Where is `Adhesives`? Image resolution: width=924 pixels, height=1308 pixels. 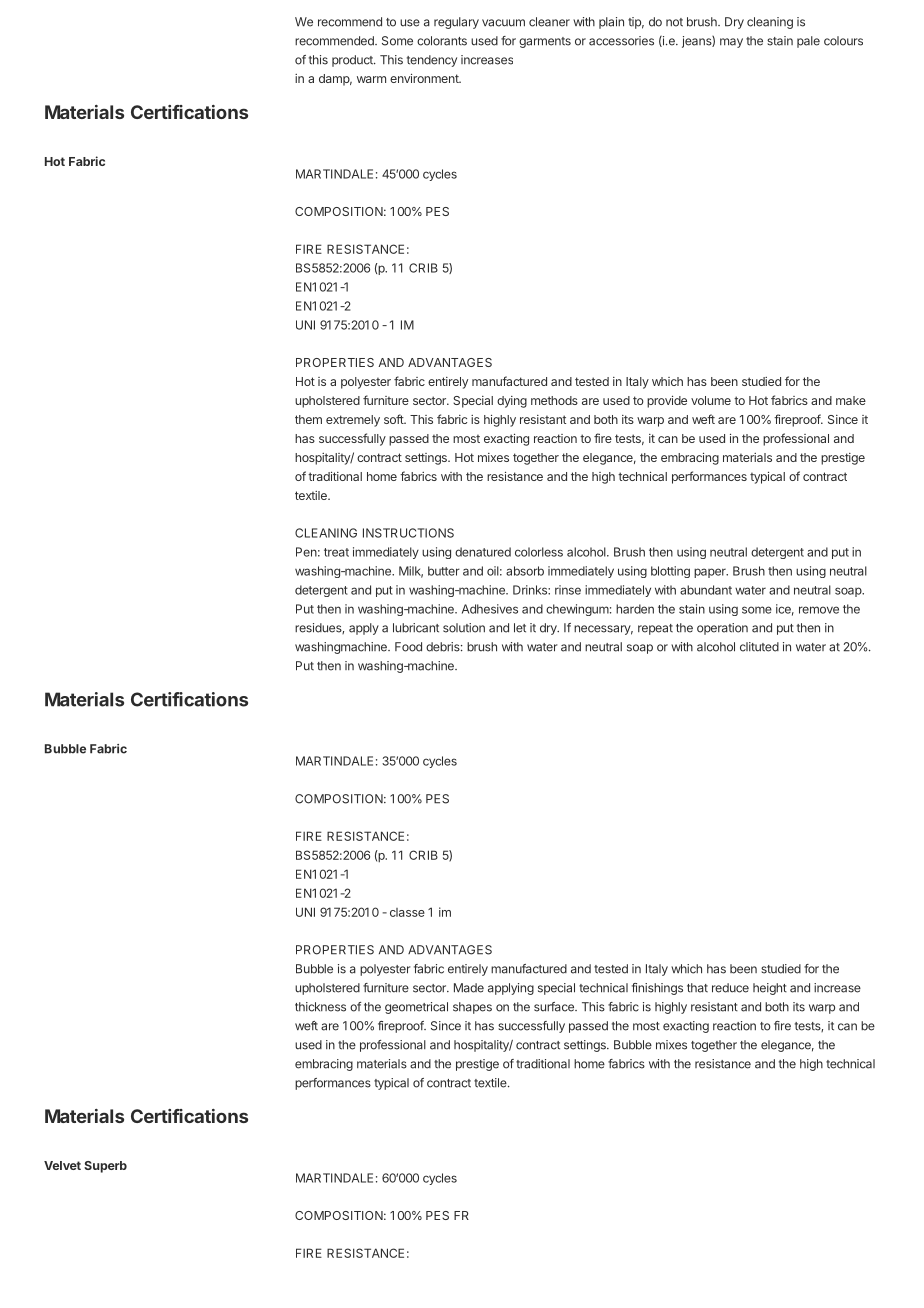 Adhesives is located at coordinates (490, 609).
